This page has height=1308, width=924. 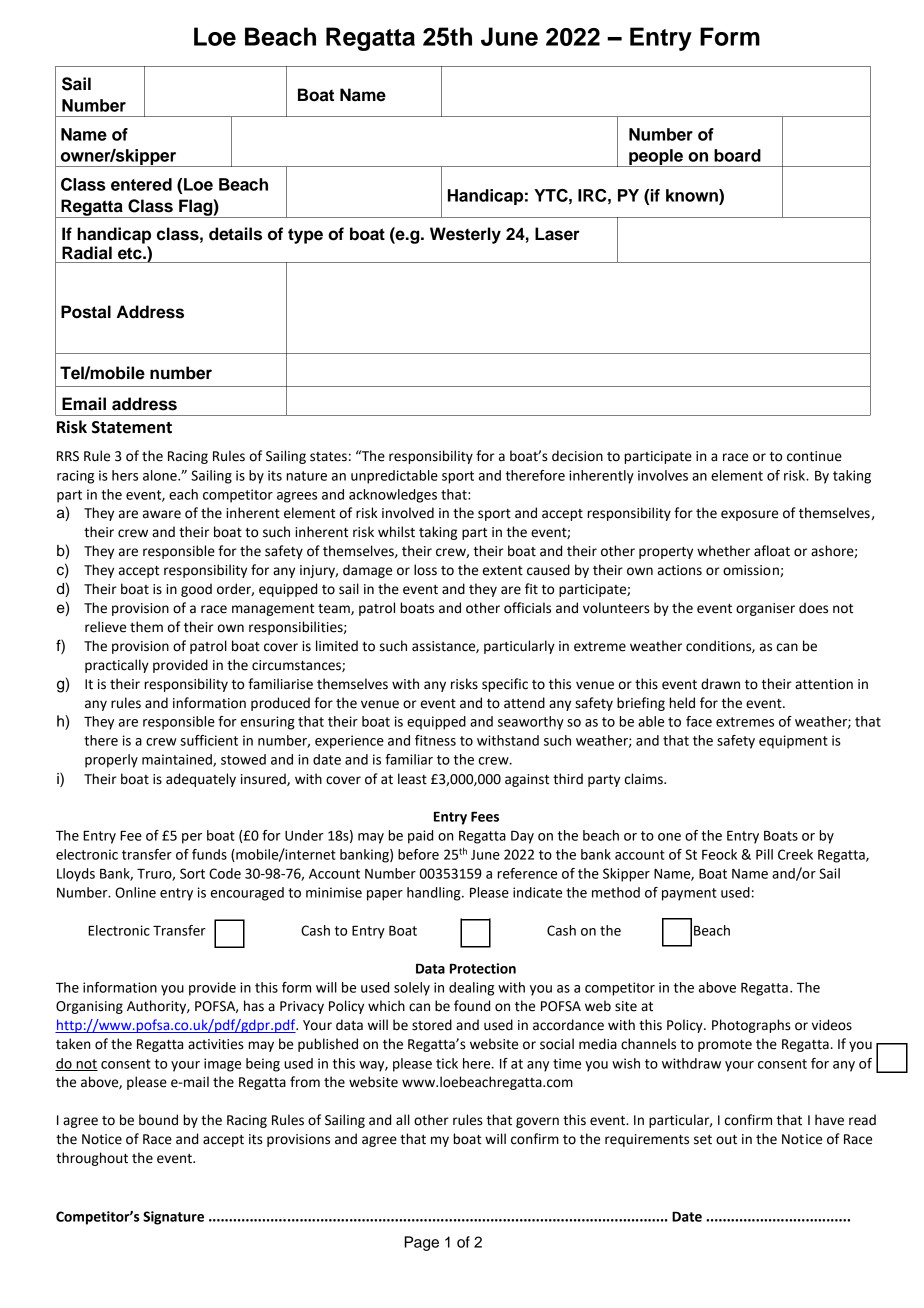 What do you see at coordinates (92, 1159) in the page?
I see `throughout` at bounding box center [92, 1159].
